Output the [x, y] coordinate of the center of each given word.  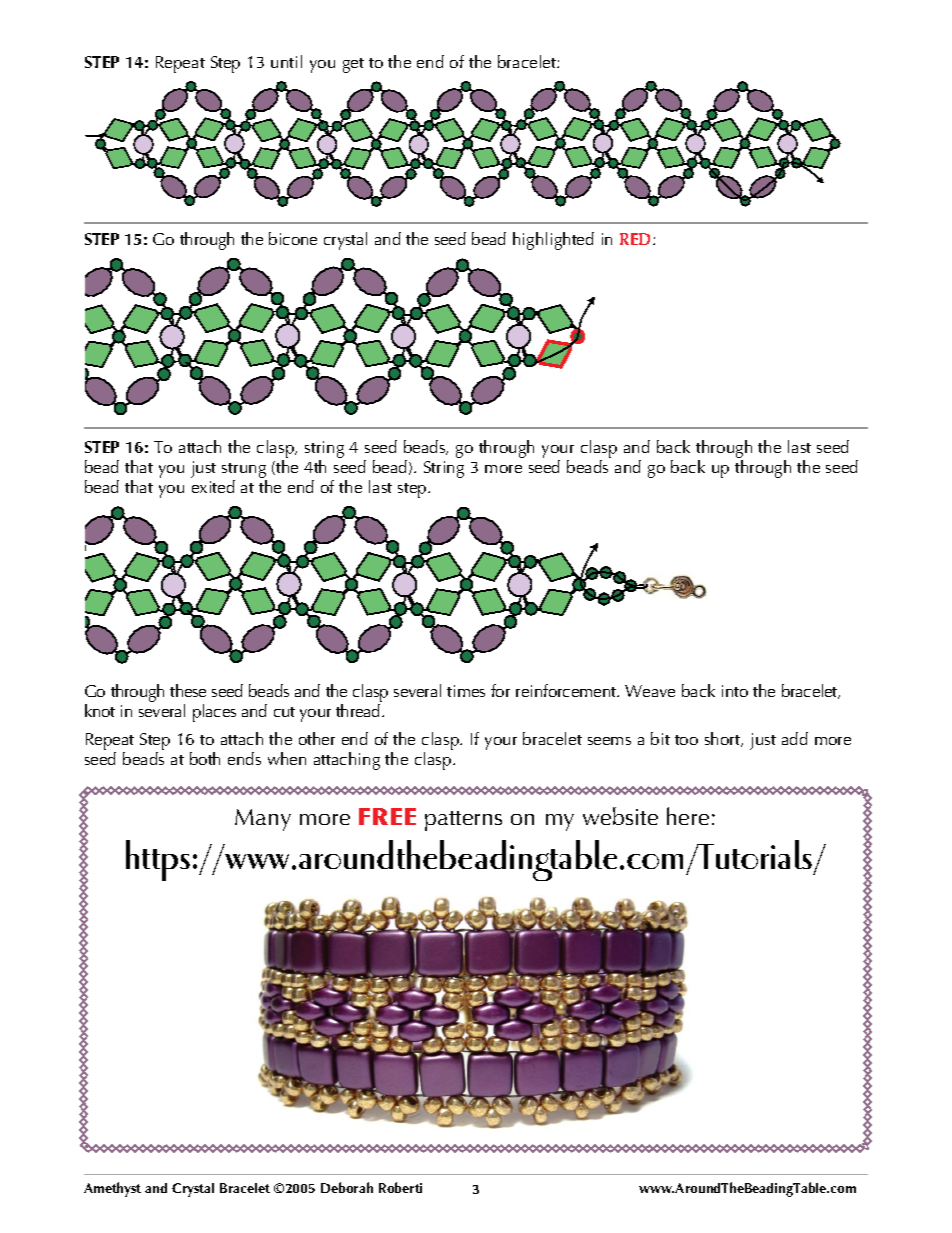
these [188, 690]
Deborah [347, 1187]
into [735, 691]
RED [637, 239]
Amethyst [112, 1189]
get [353, 65]
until [286, 61]
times [466, 691]
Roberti [400, 1187]
